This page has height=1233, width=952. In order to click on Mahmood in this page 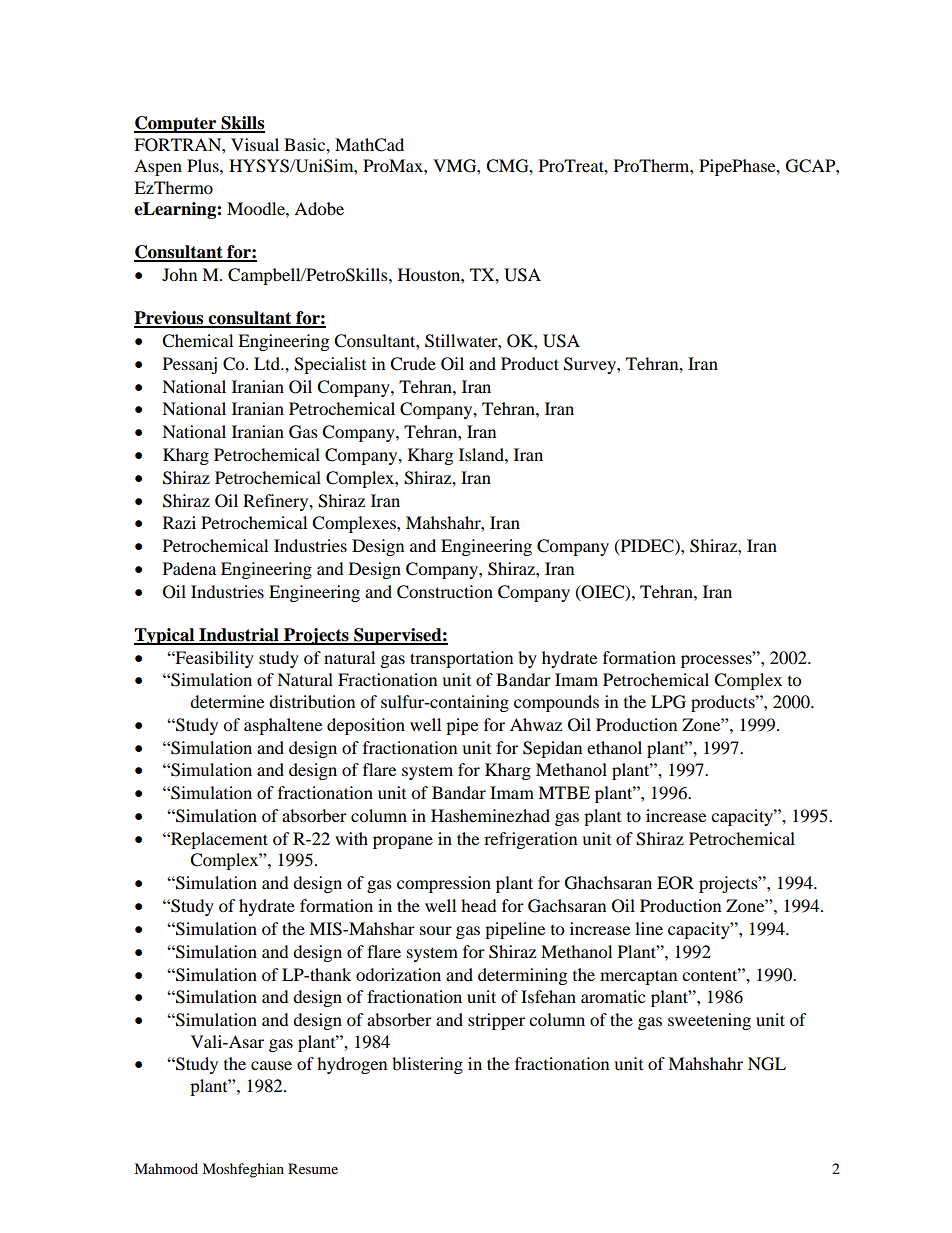, I will do `click(166, 1168)`.
